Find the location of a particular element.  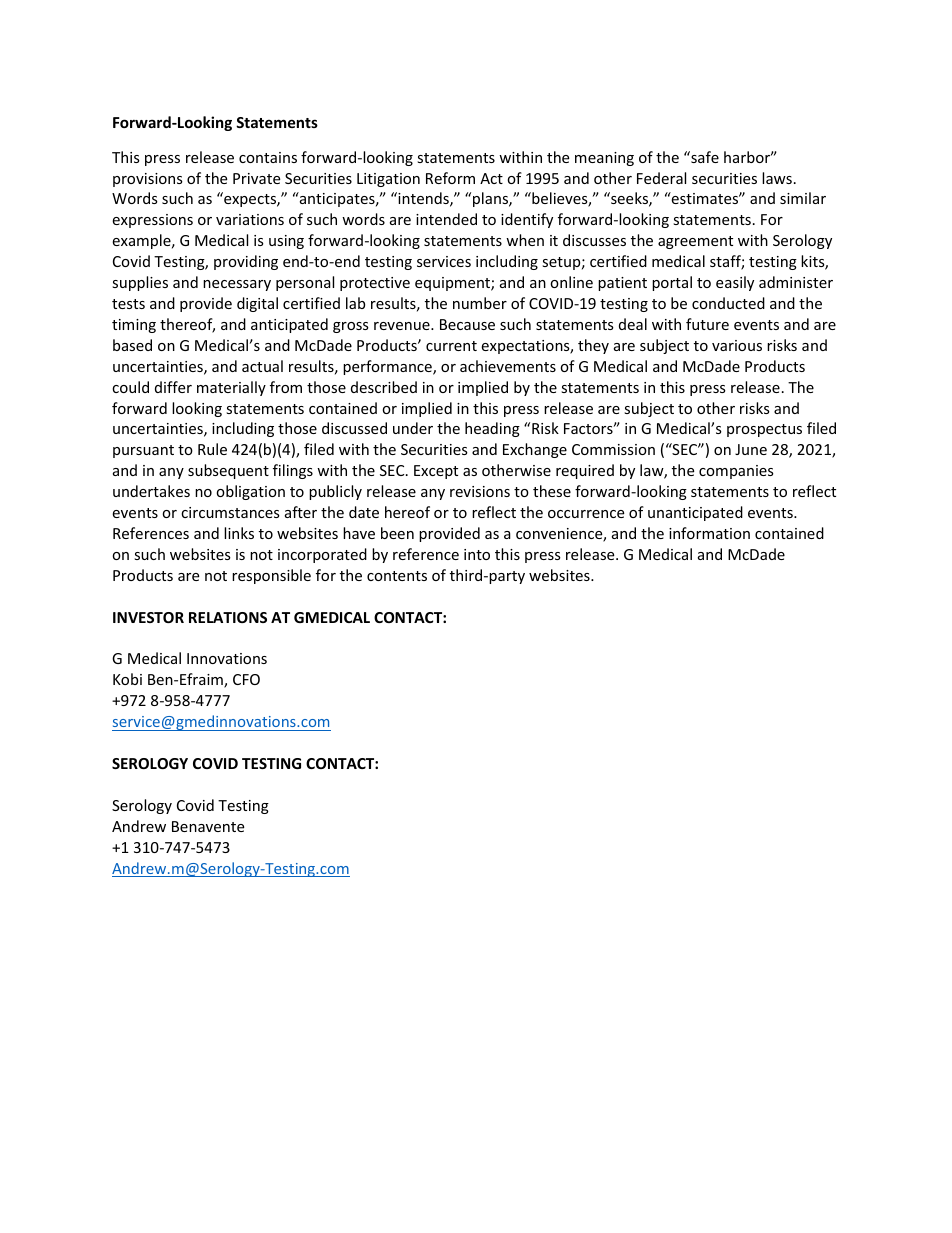

Reform is located at coordinates (450, 178).
